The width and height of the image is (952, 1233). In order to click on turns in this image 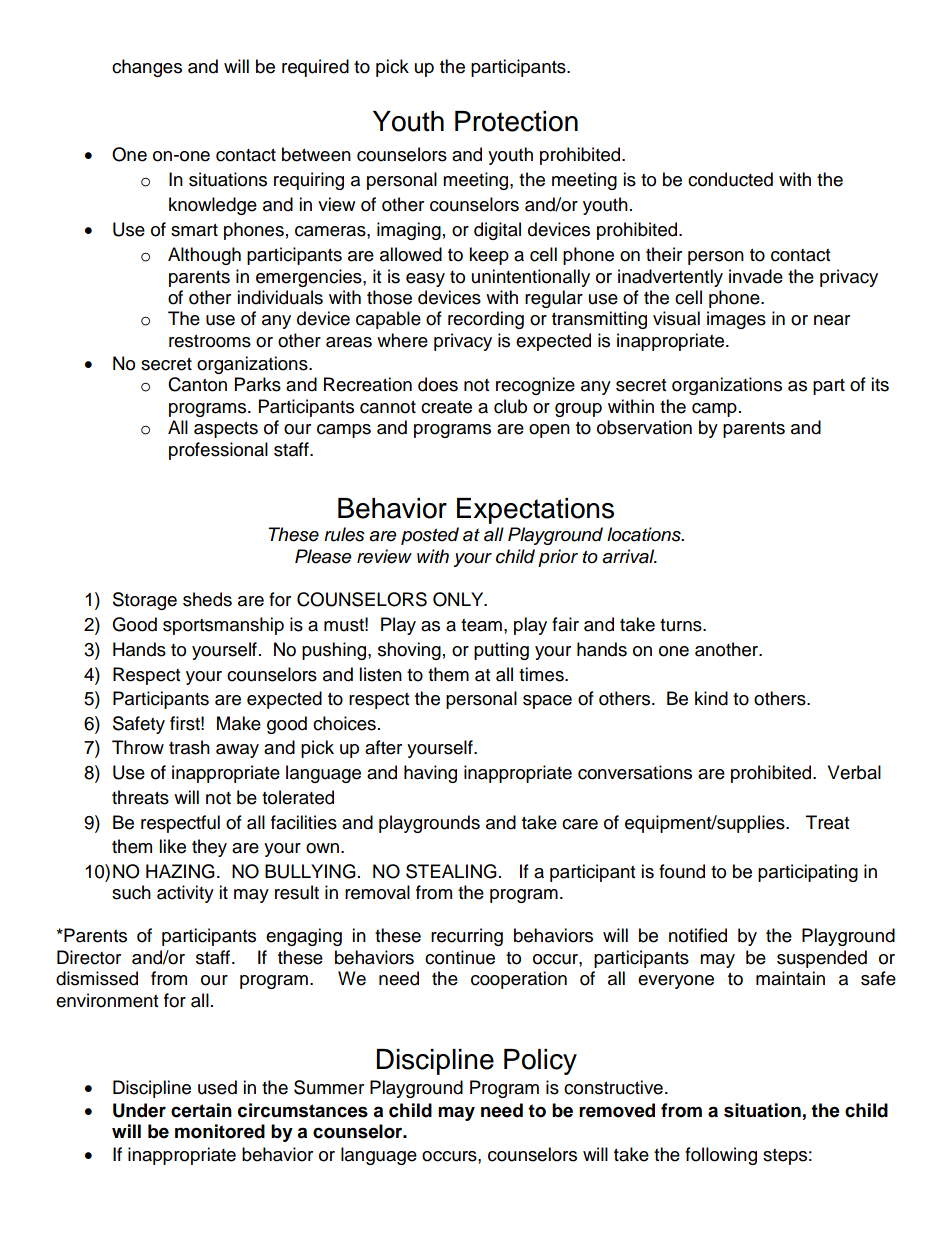, I will do `click(682, 625)`.
